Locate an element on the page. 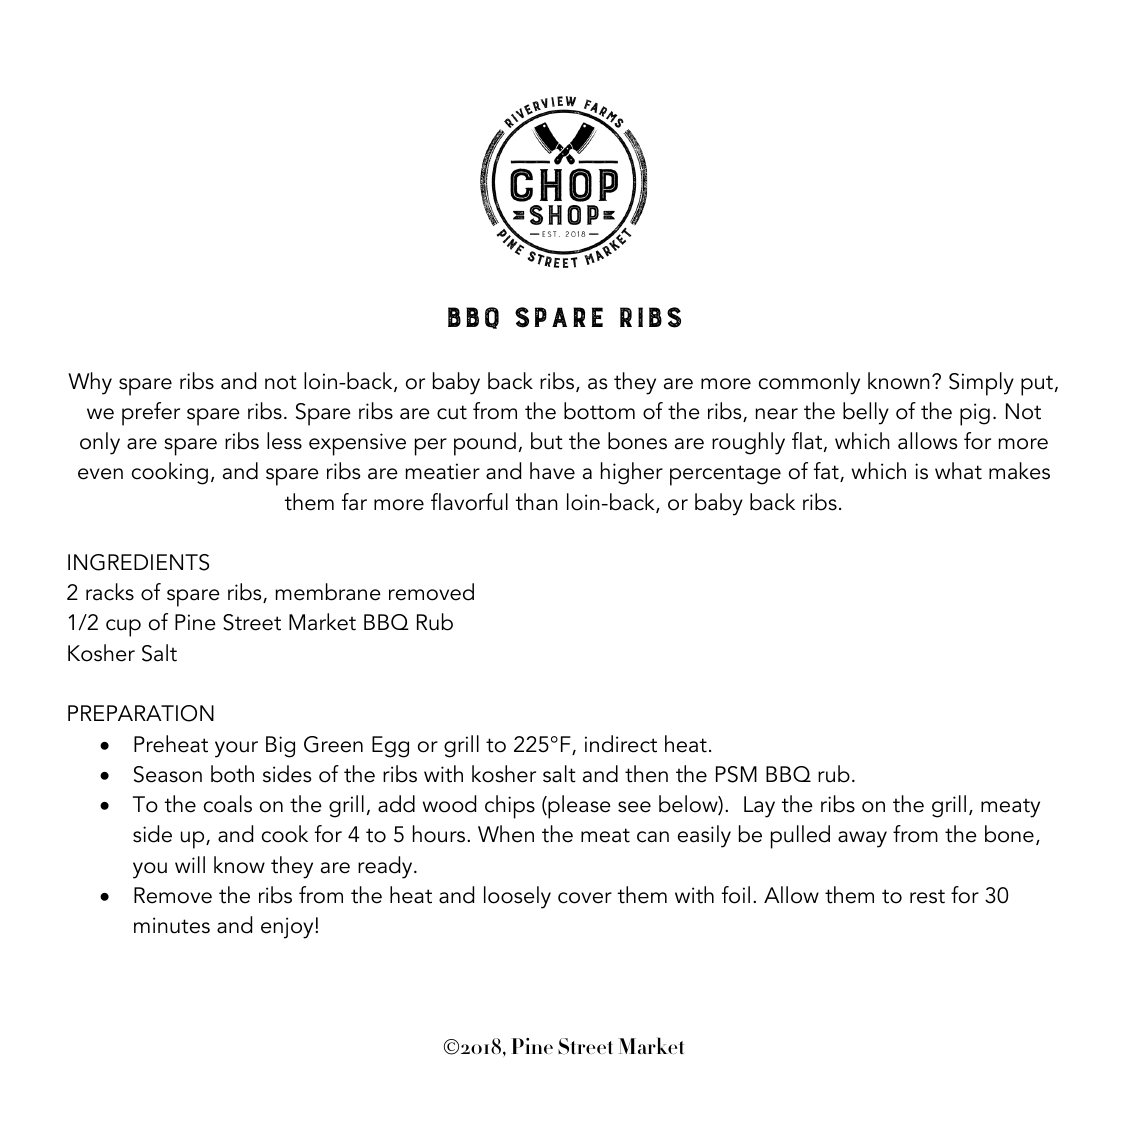 The image size is (1128, 1128). rest is located at coordinates (927, 896).
